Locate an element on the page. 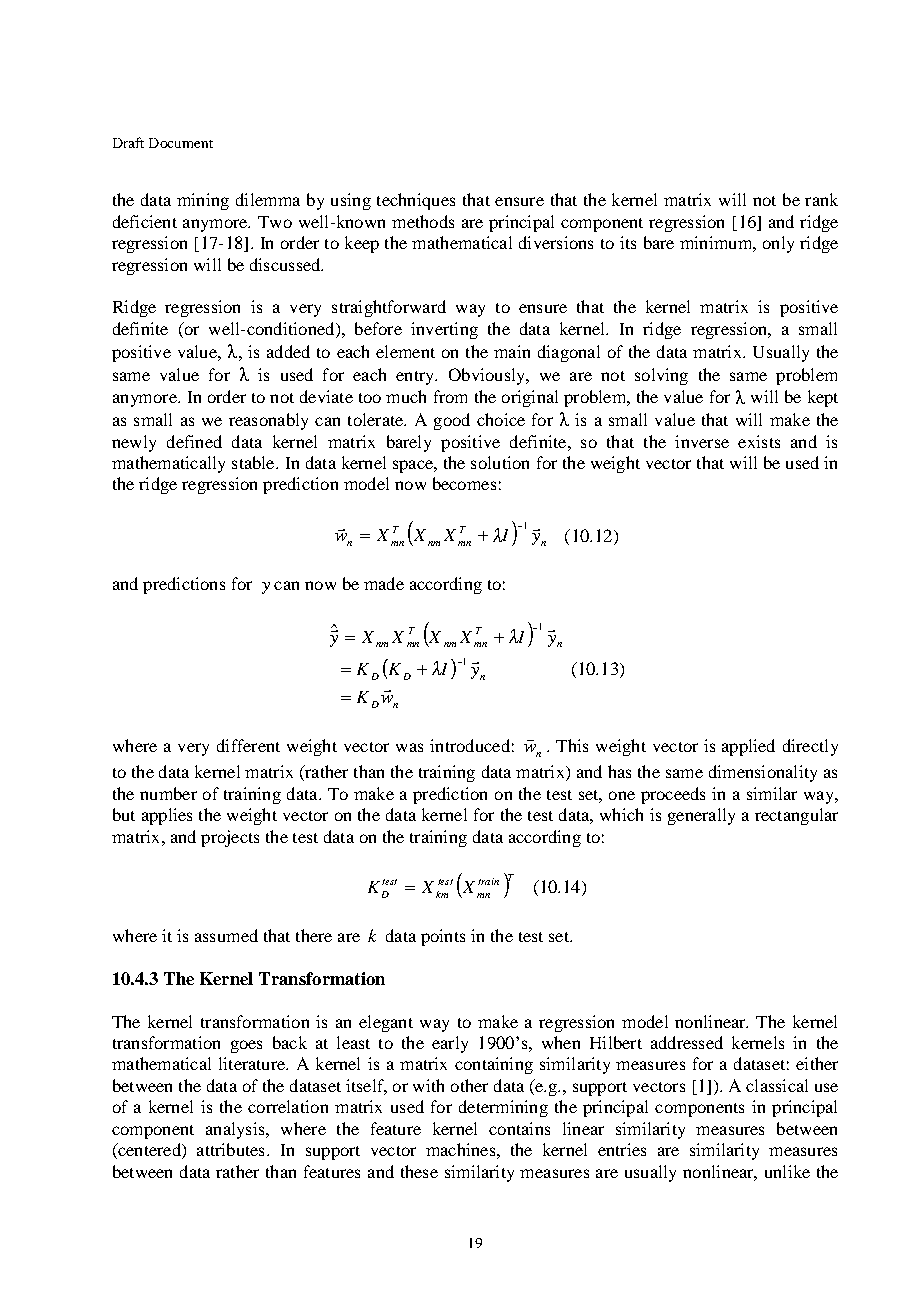 The height and width of the image is (1308, 924). good is located at coordinates (452, 421).
